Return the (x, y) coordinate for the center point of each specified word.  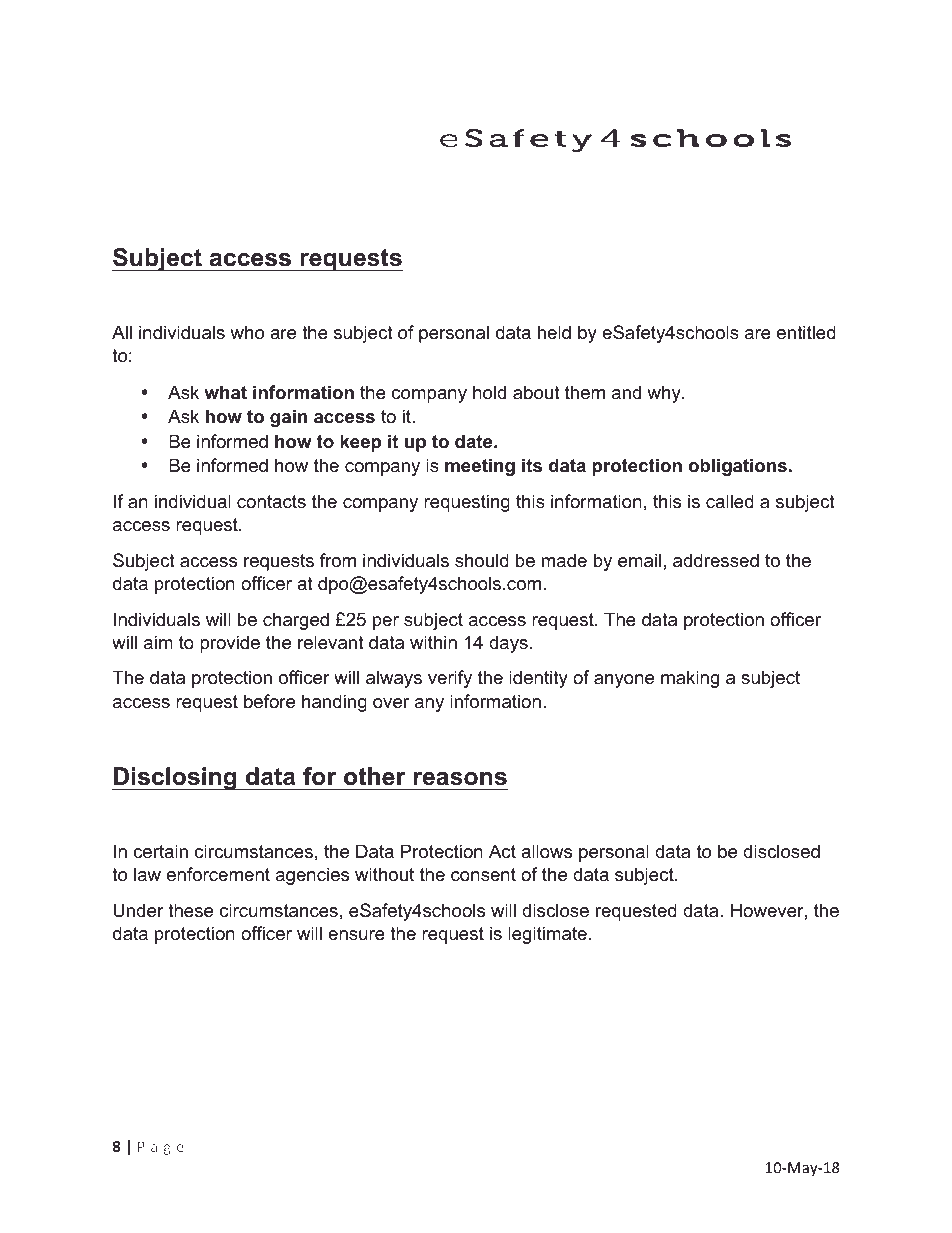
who (247, 332)
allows (546, 851)
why (665, 394)
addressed (716, 560)
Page (161, 1148)
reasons (460, 779)
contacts (271, 502)
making (690, 679)
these (190, 910)
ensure (356, 935)
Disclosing (175, 778)
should (482, 560)
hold (489, 392)
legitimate (547, 935)
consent (483, 875)
